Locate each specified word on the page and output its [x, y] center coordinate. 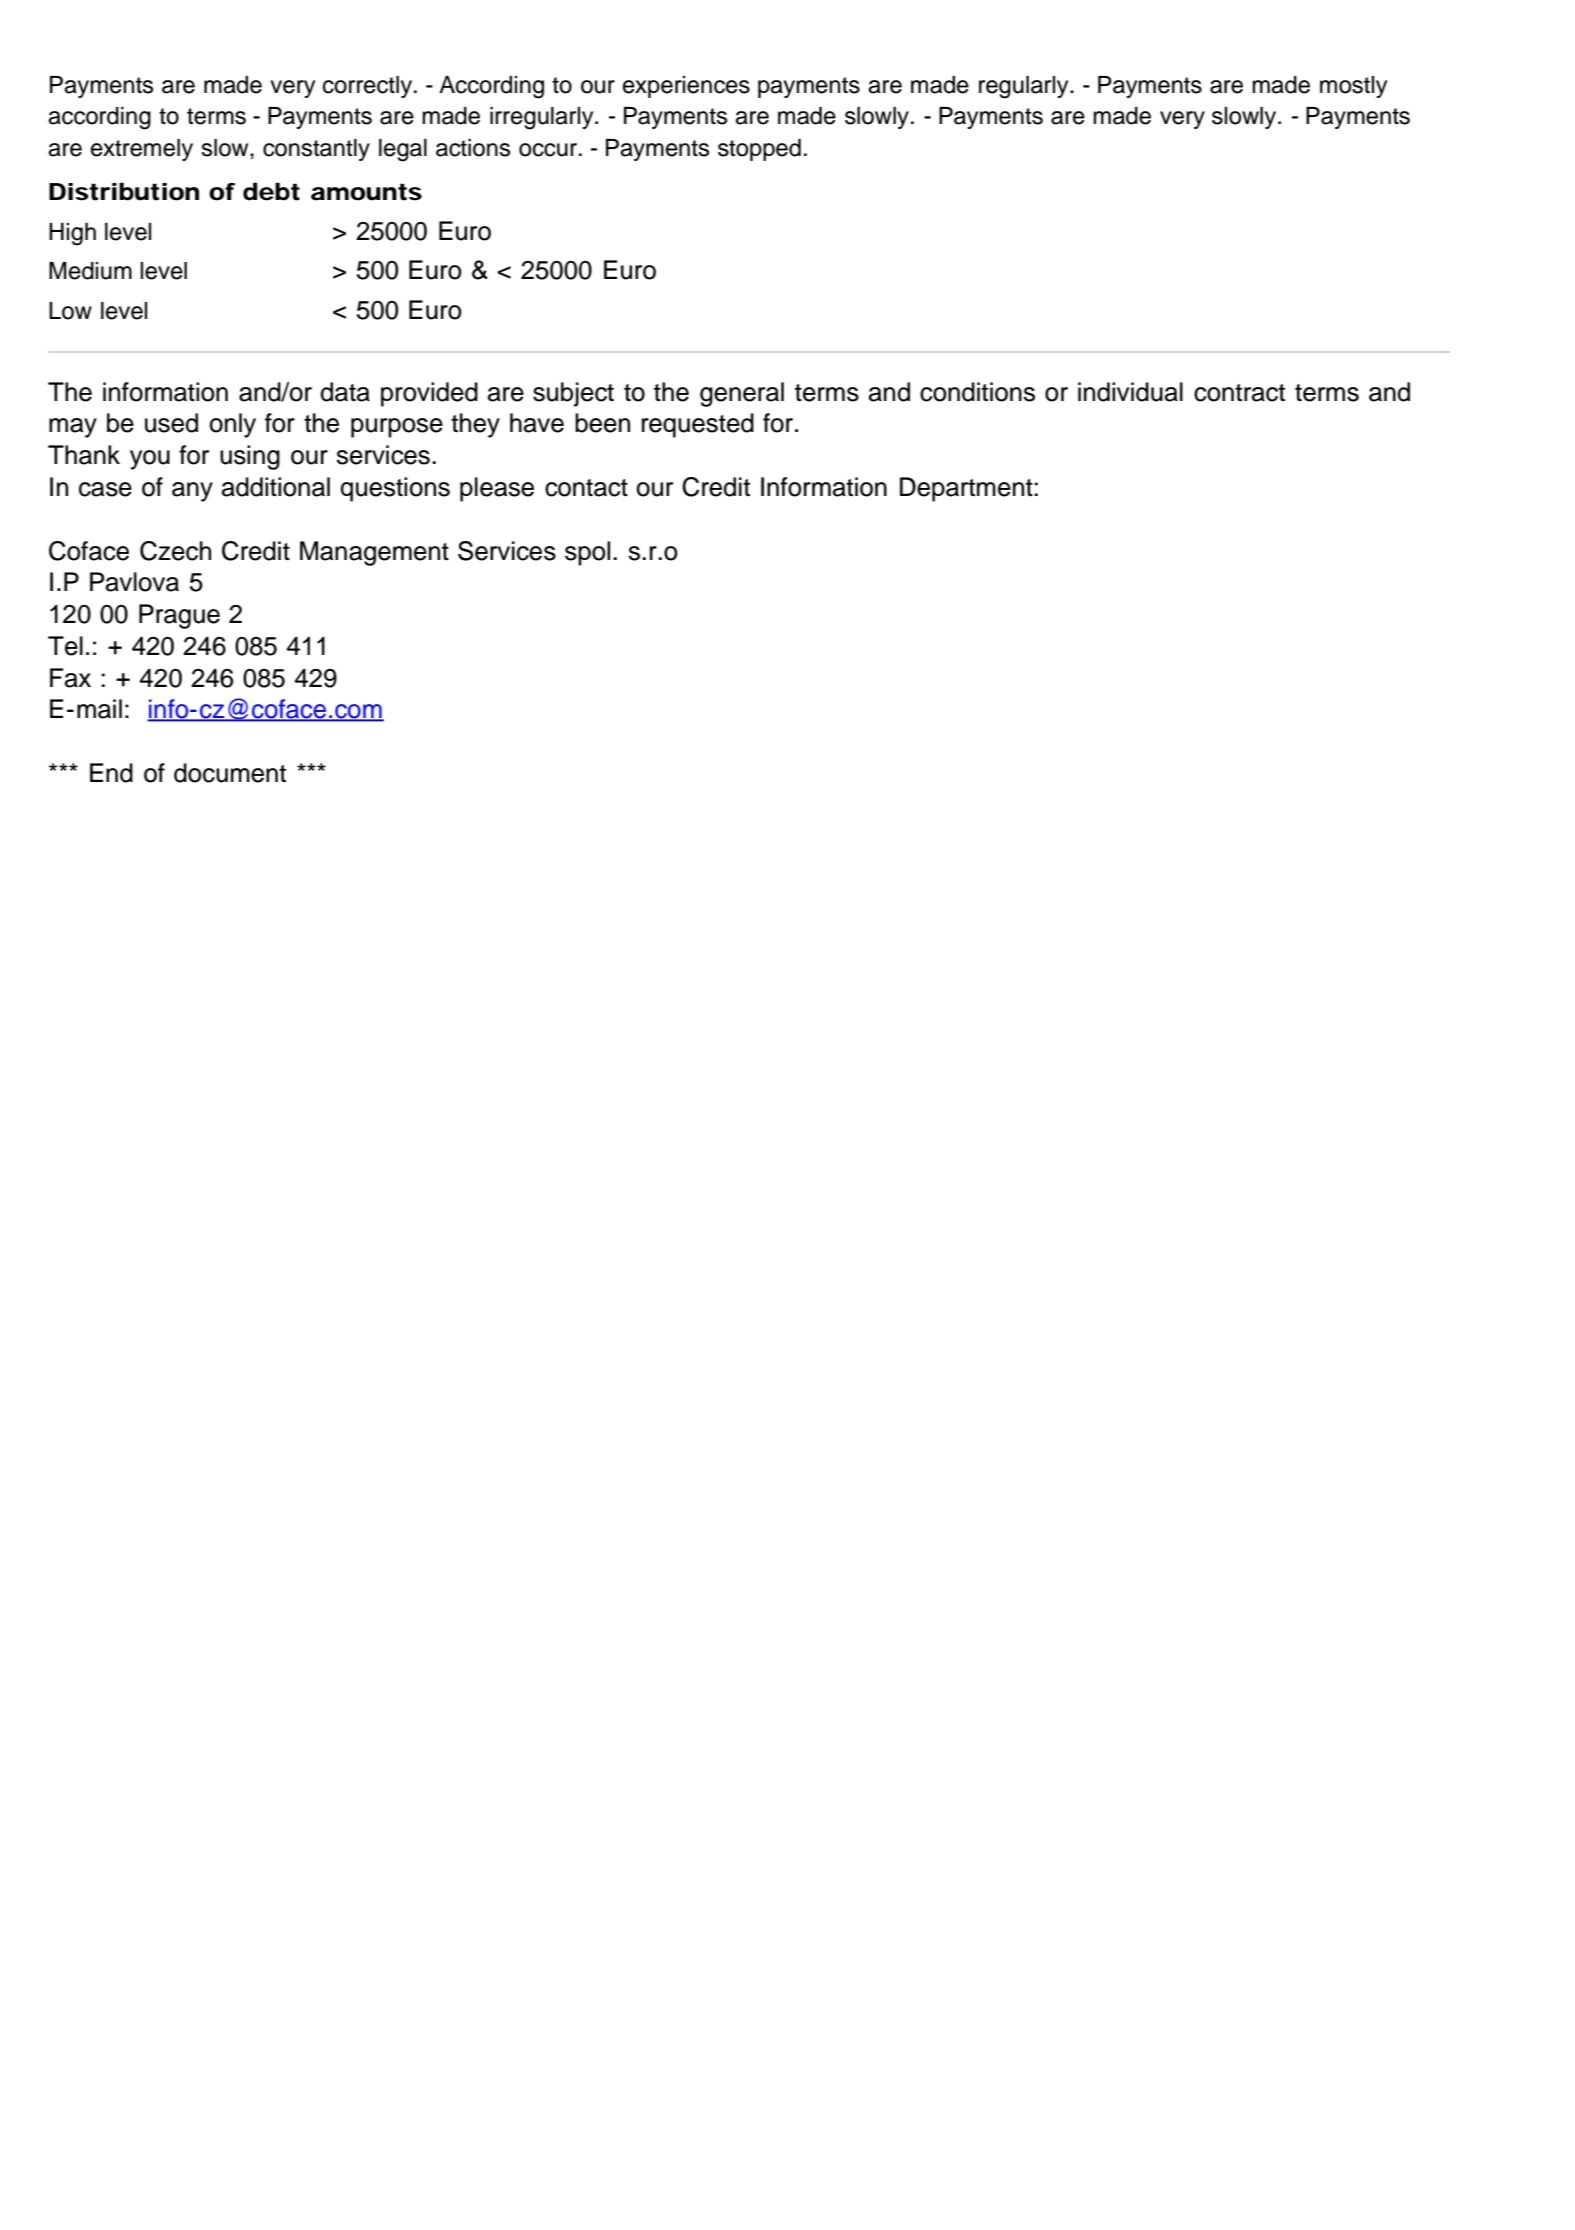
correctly [367, 87]
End [111, 773]
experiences [686, 87]
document [230, 773]
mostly [1353, 87]
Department [967, 489]
